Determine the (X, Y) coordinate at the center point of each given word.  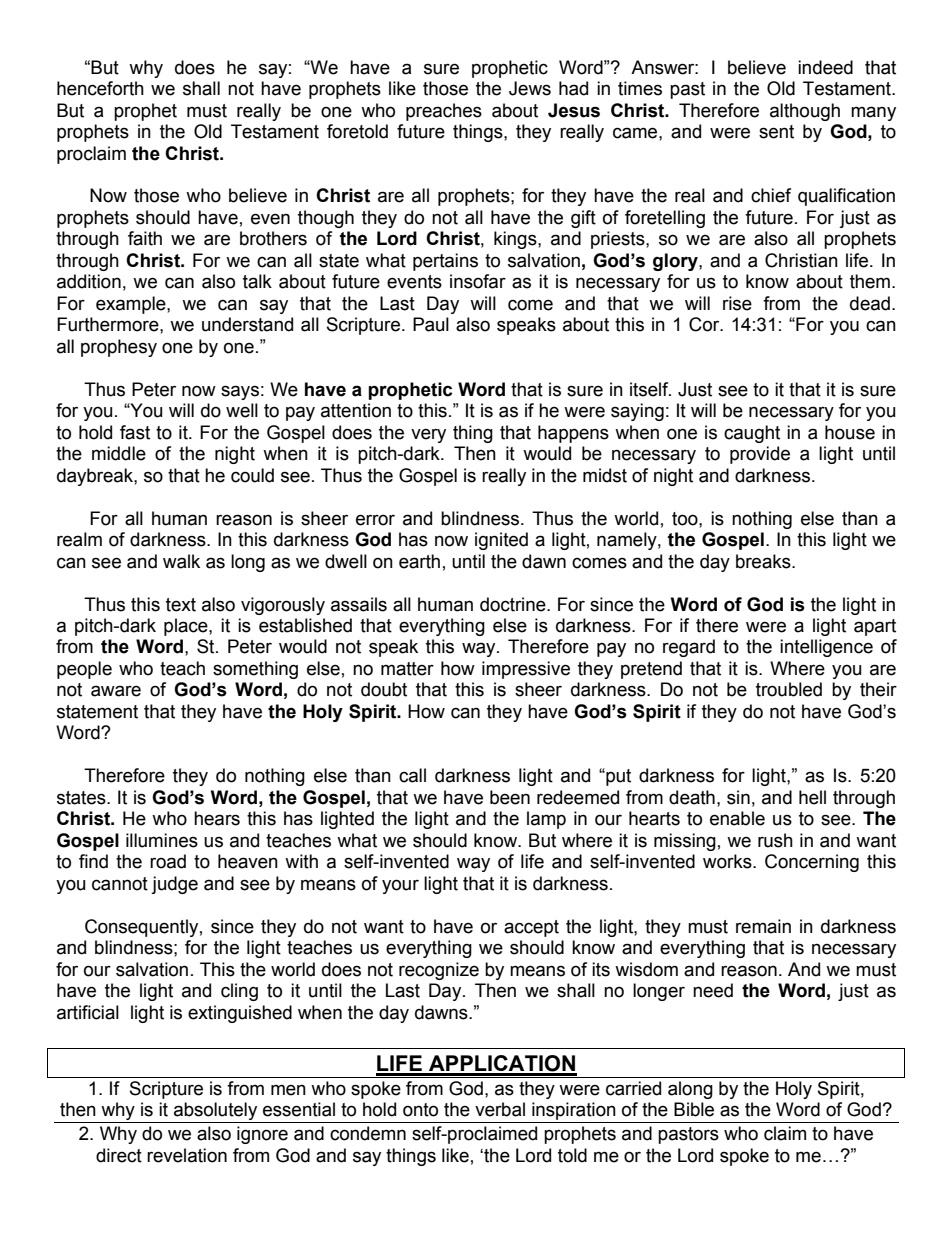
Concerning (812, 863)
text (181, 605)
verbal (500, 1109)
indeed (825, 67)
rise (737, 303)
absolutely (216, 1112)
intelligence (826, 648)
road (168, 861)
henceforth (100, 88)
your (400, 886)
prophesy (119, 348)
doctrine (514, 604)
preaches (444, 112)
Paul (431, 324)
